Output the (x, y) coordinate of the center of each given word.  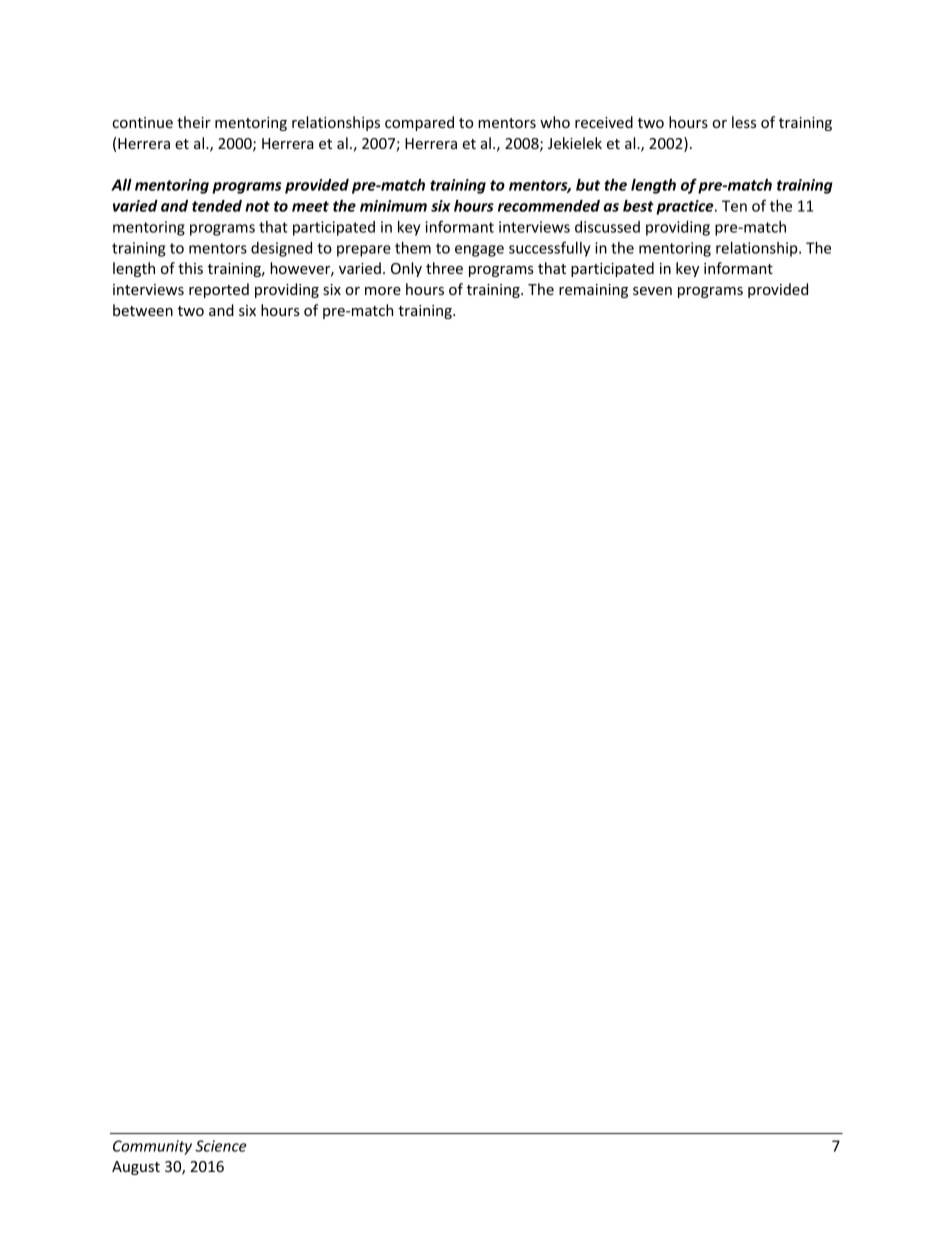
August (136, 1168)
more (383, 291)
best (638, 206)
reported (219, 290)
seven (652, 291)
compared (419, 123)
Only (406, 269)
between (143, 310)
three (444, 268)
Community (152, 1147)
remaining (593, 291)
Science (221, 1146)
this (190, 268)
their (194, 122)
